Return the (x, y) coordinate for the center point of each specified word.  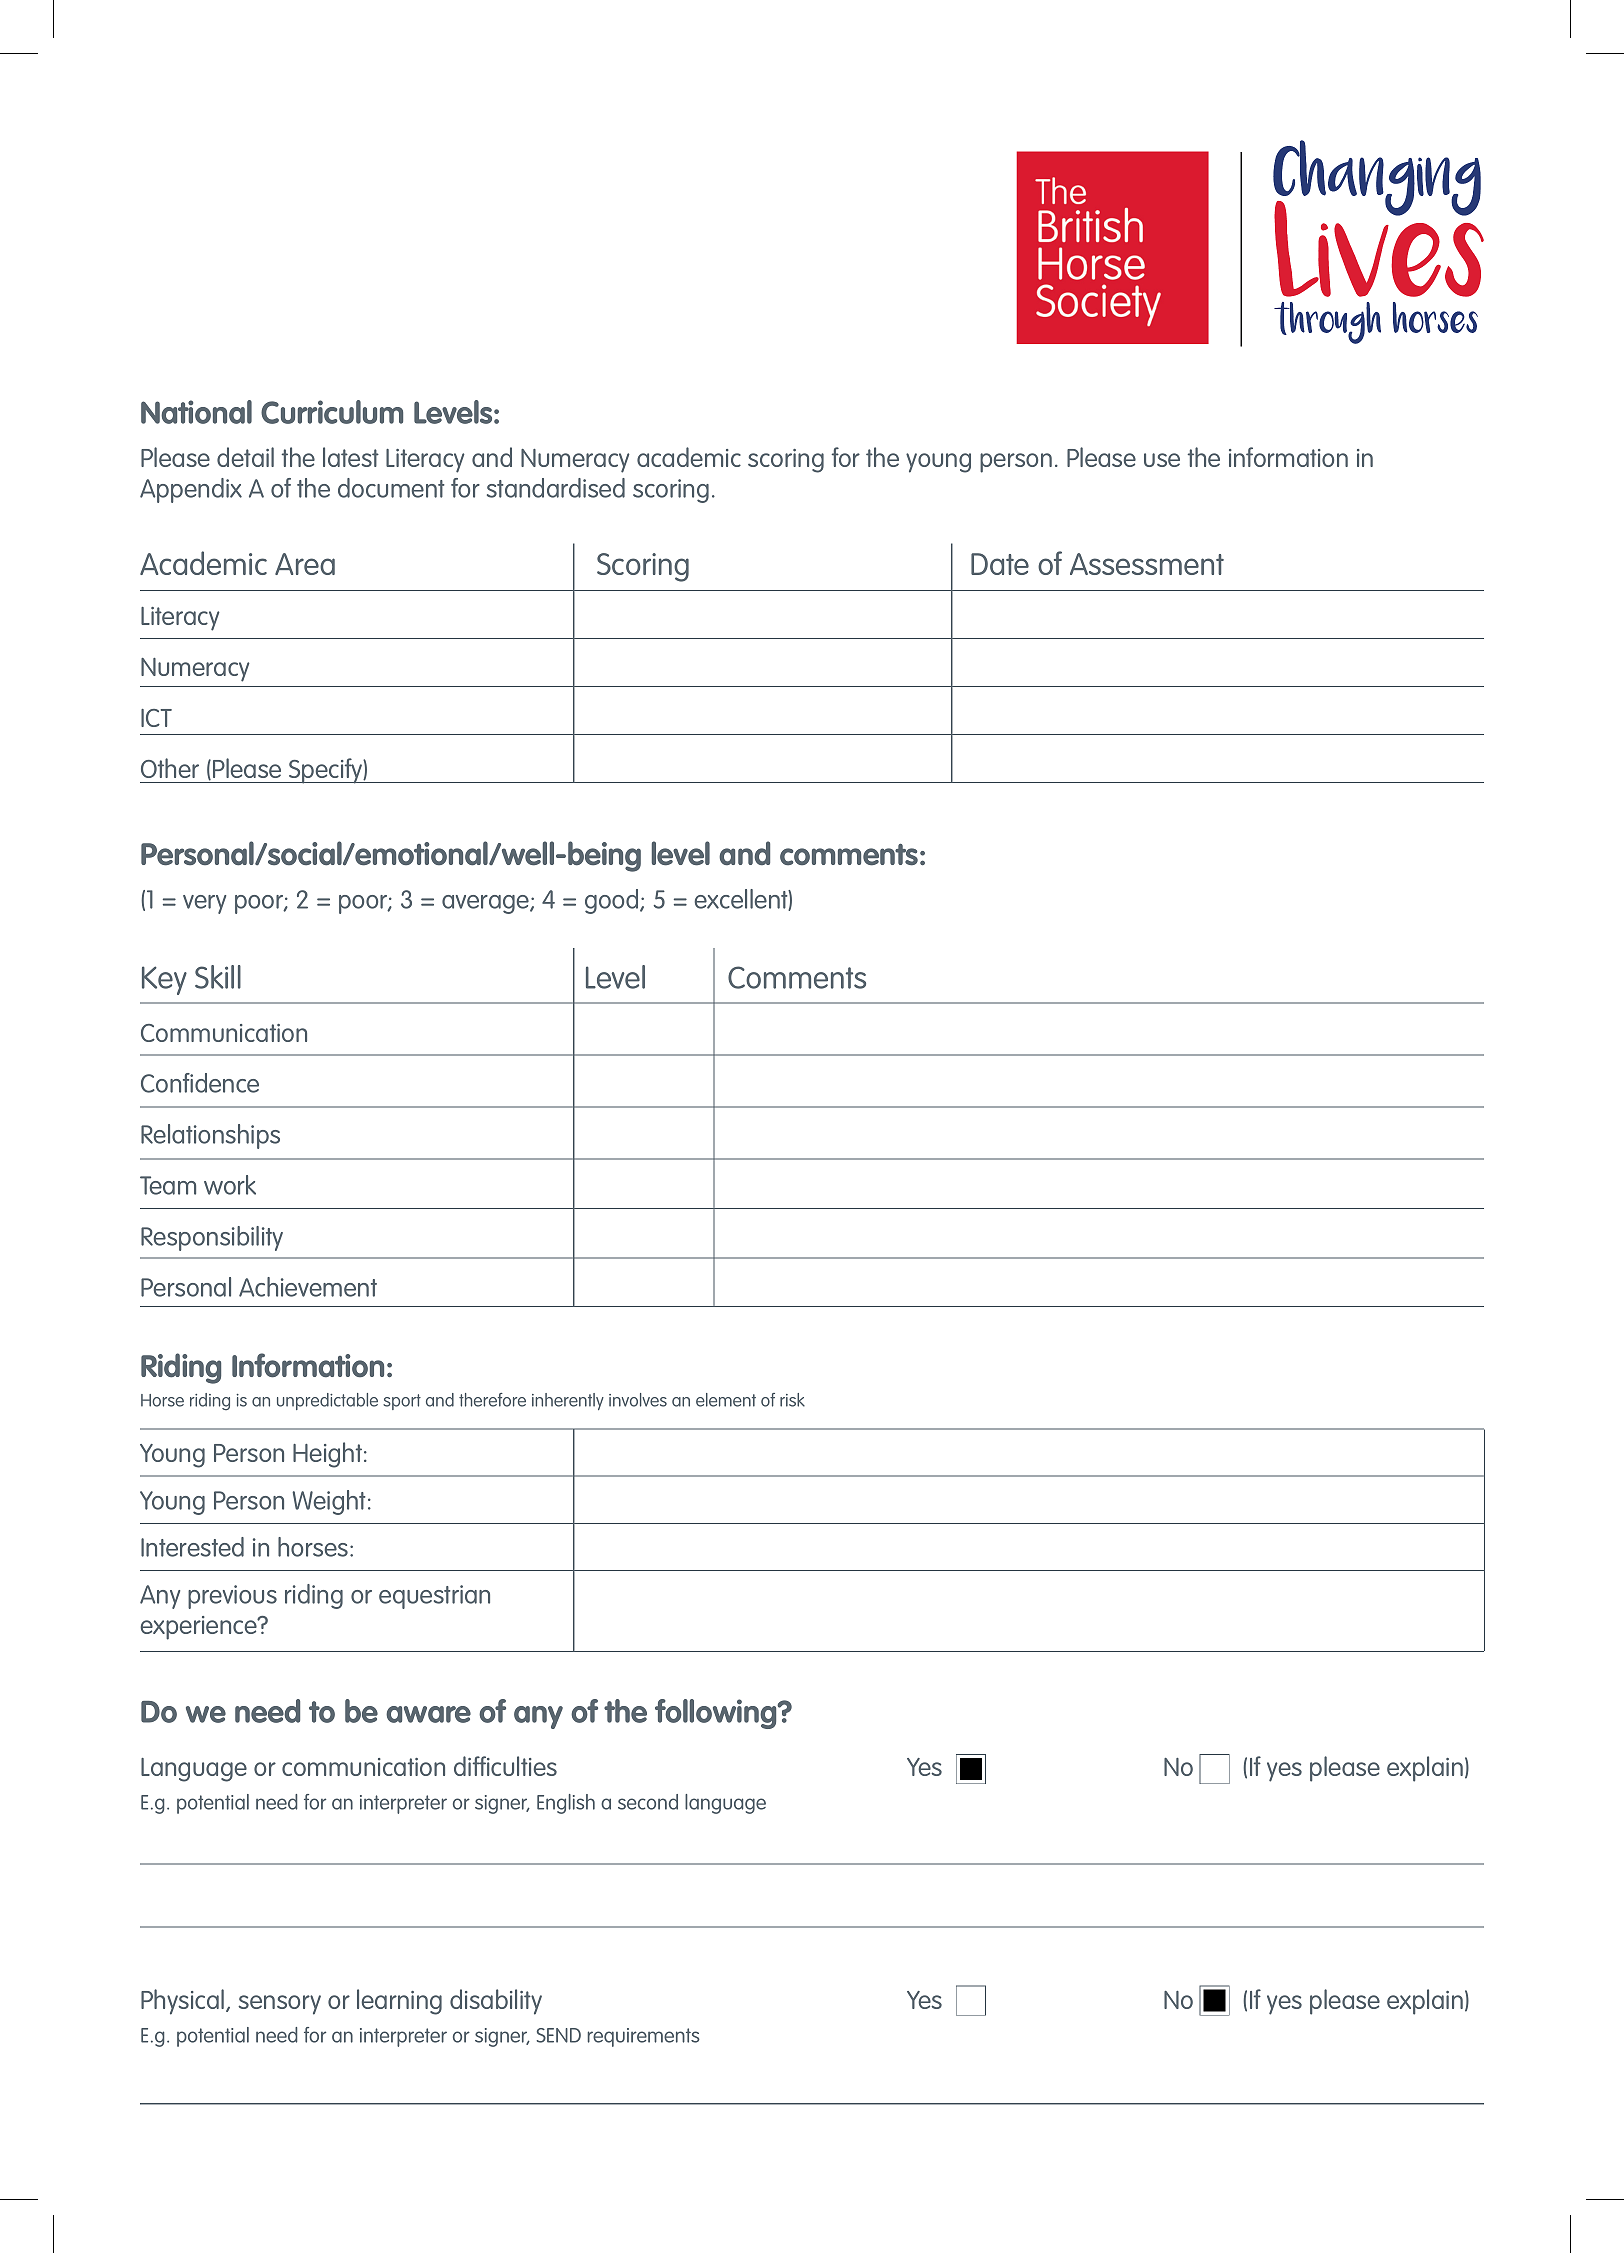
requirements (643, 2037)
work (230, 1185)
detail (245, 457)
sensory (279, 2005)
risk (792, 1400)
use (1162, 460)
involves (638, 1400)
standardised (556, 488)
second (648, 1802)
